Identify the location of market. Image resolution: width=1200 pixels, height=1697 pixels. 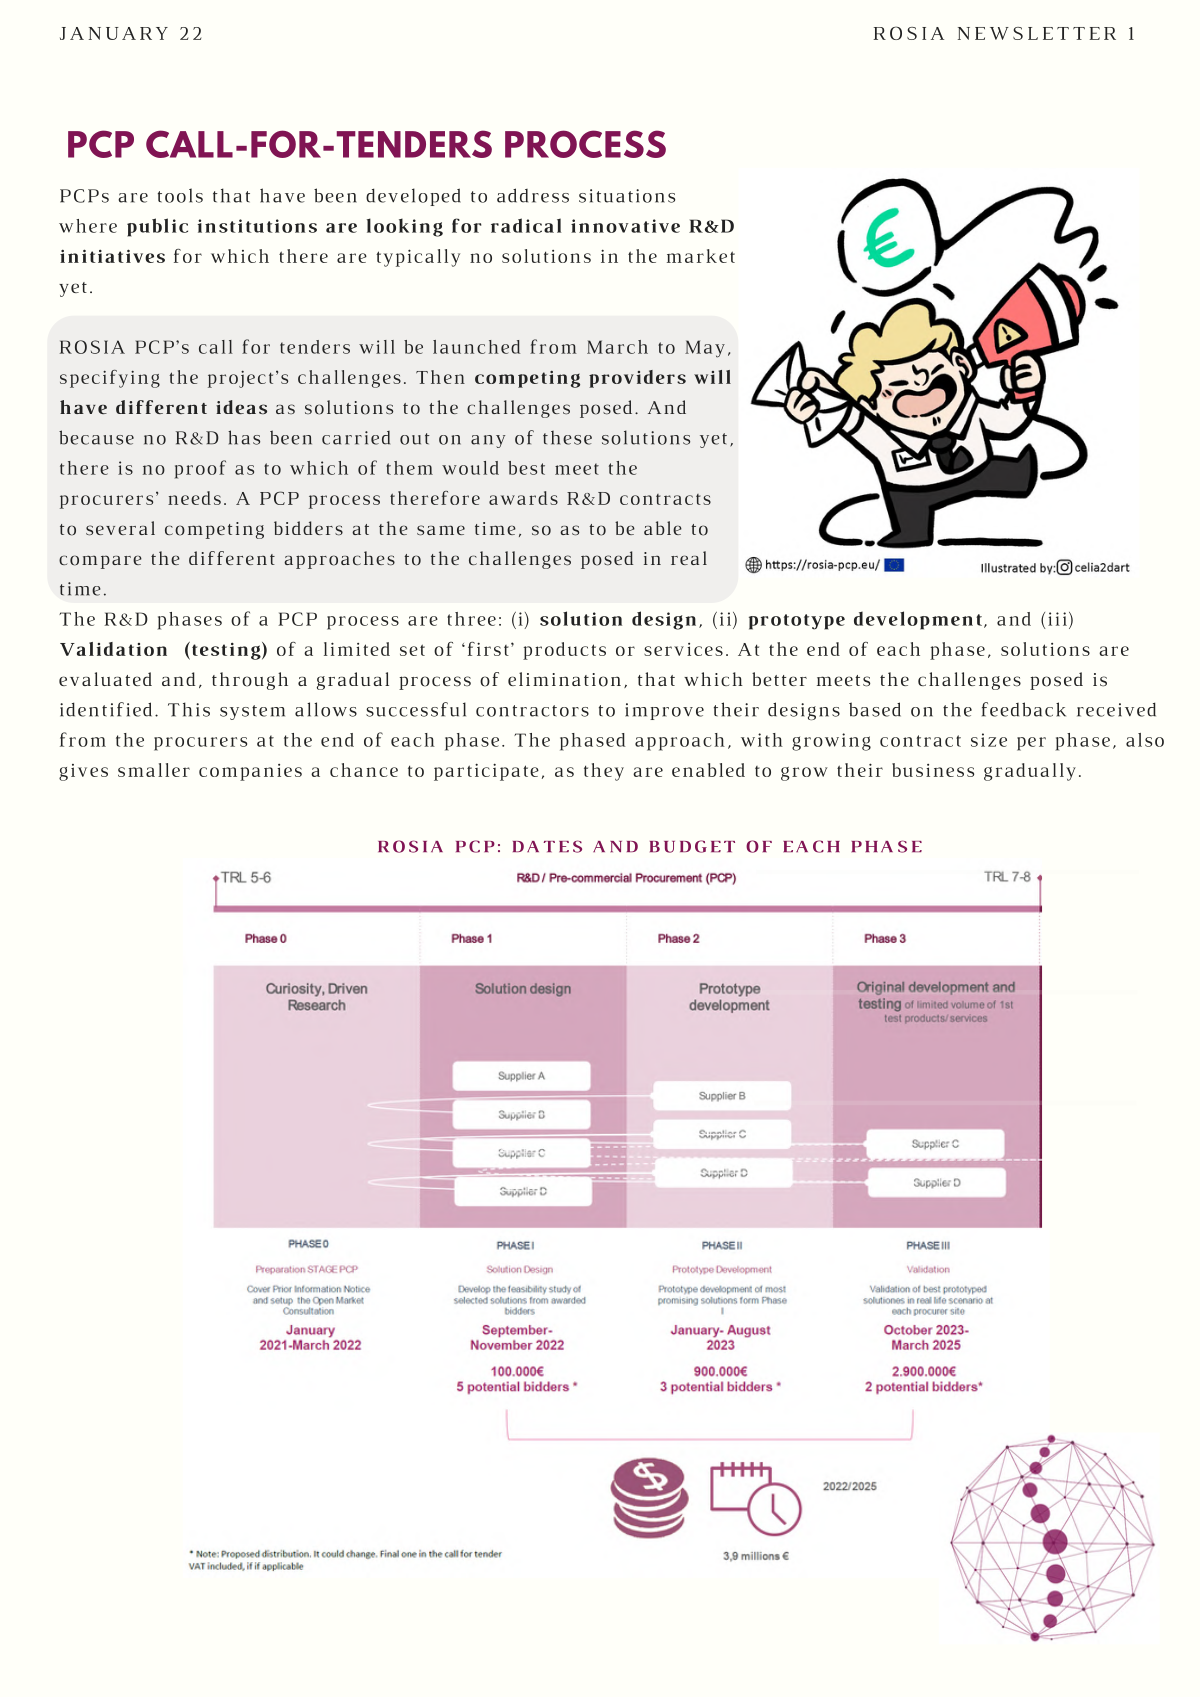
(701, 256).
